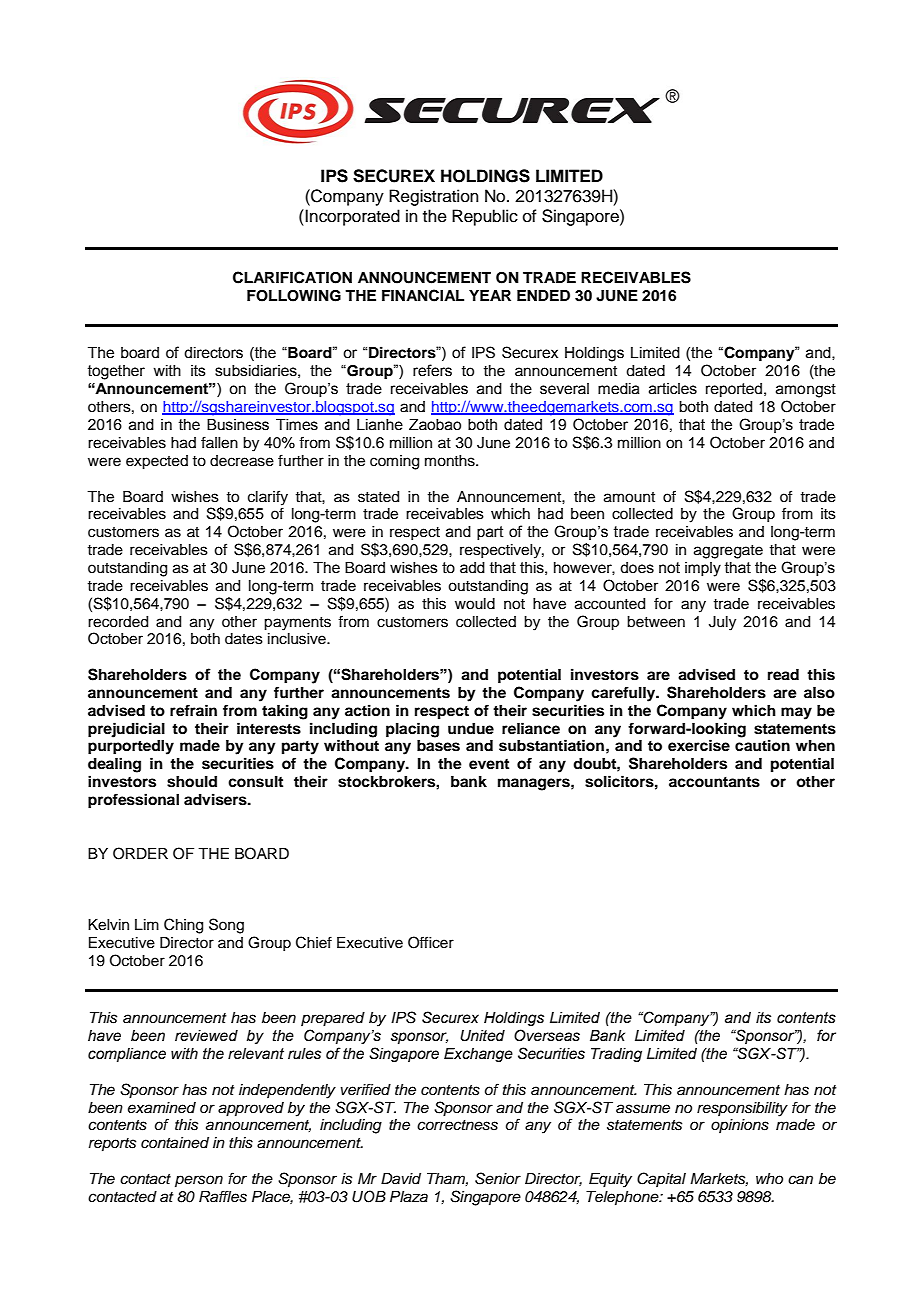 The image size is (924, 1308). Describe the element at coordinates (193, 710) in the screenshot. I see `refrain` at that location.
